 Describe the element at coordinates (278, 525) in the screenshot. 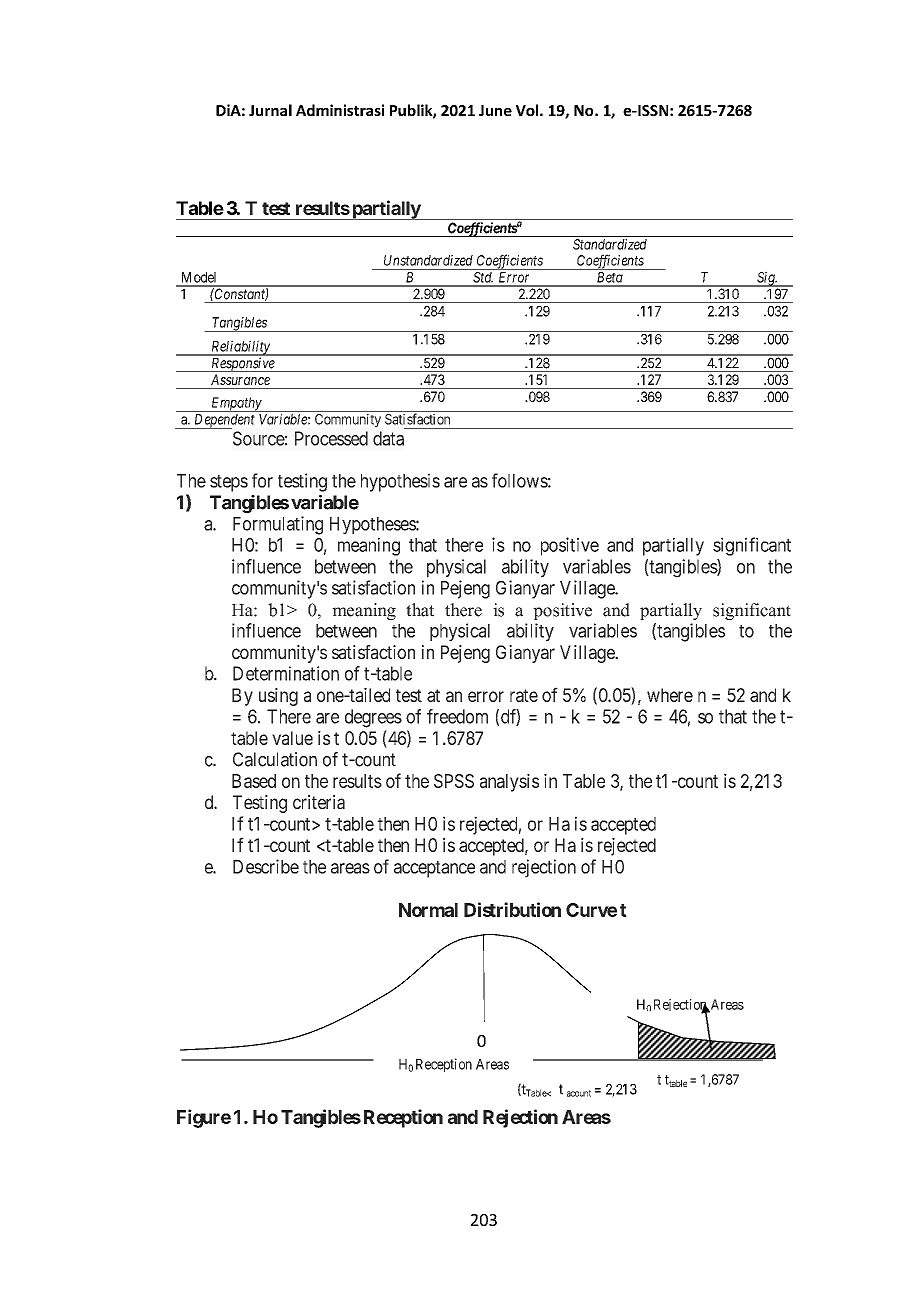

I see `Formulating` at that location.
